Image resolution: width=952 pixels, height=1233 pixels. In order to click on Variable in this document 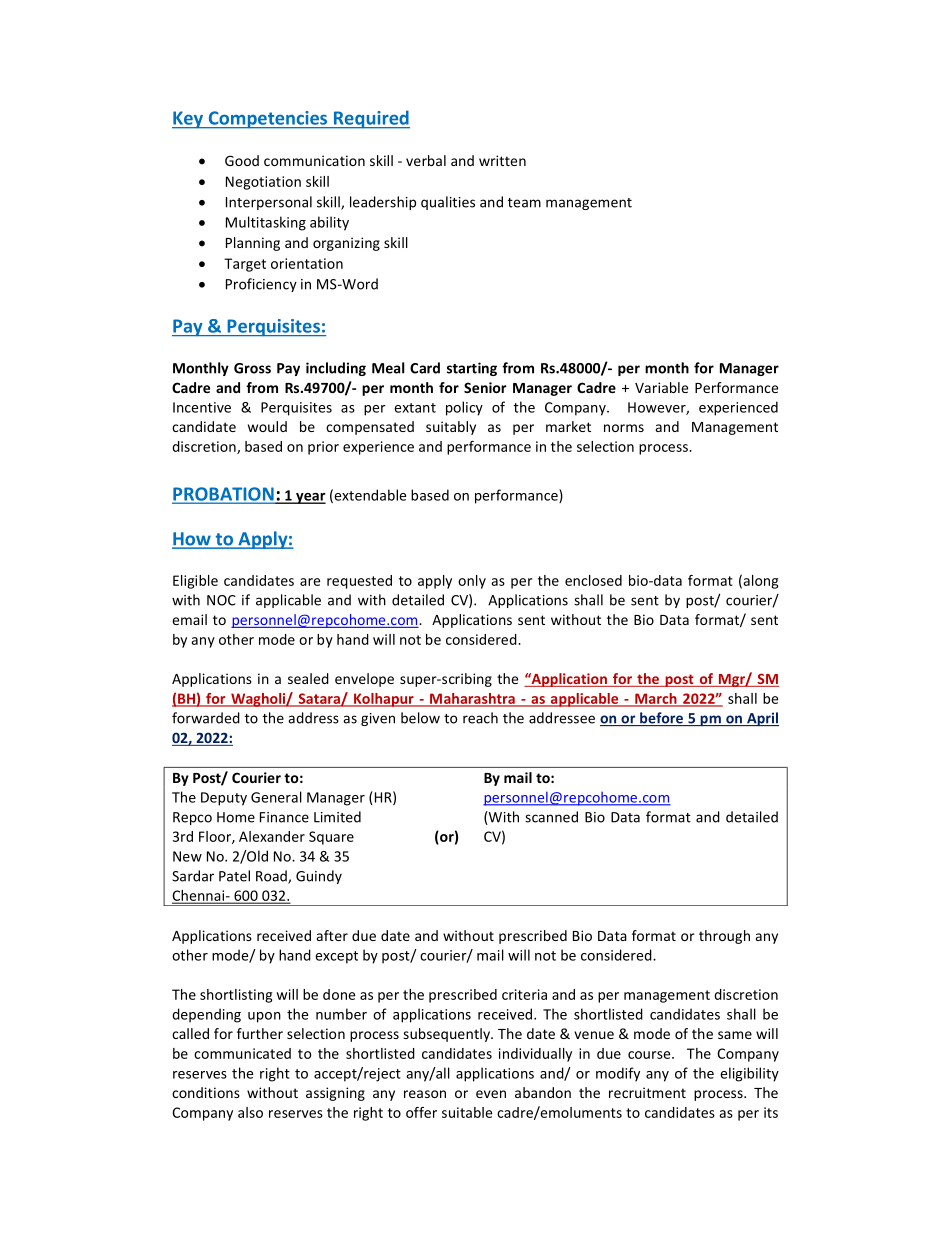, I will do `click(661, 387)`.
